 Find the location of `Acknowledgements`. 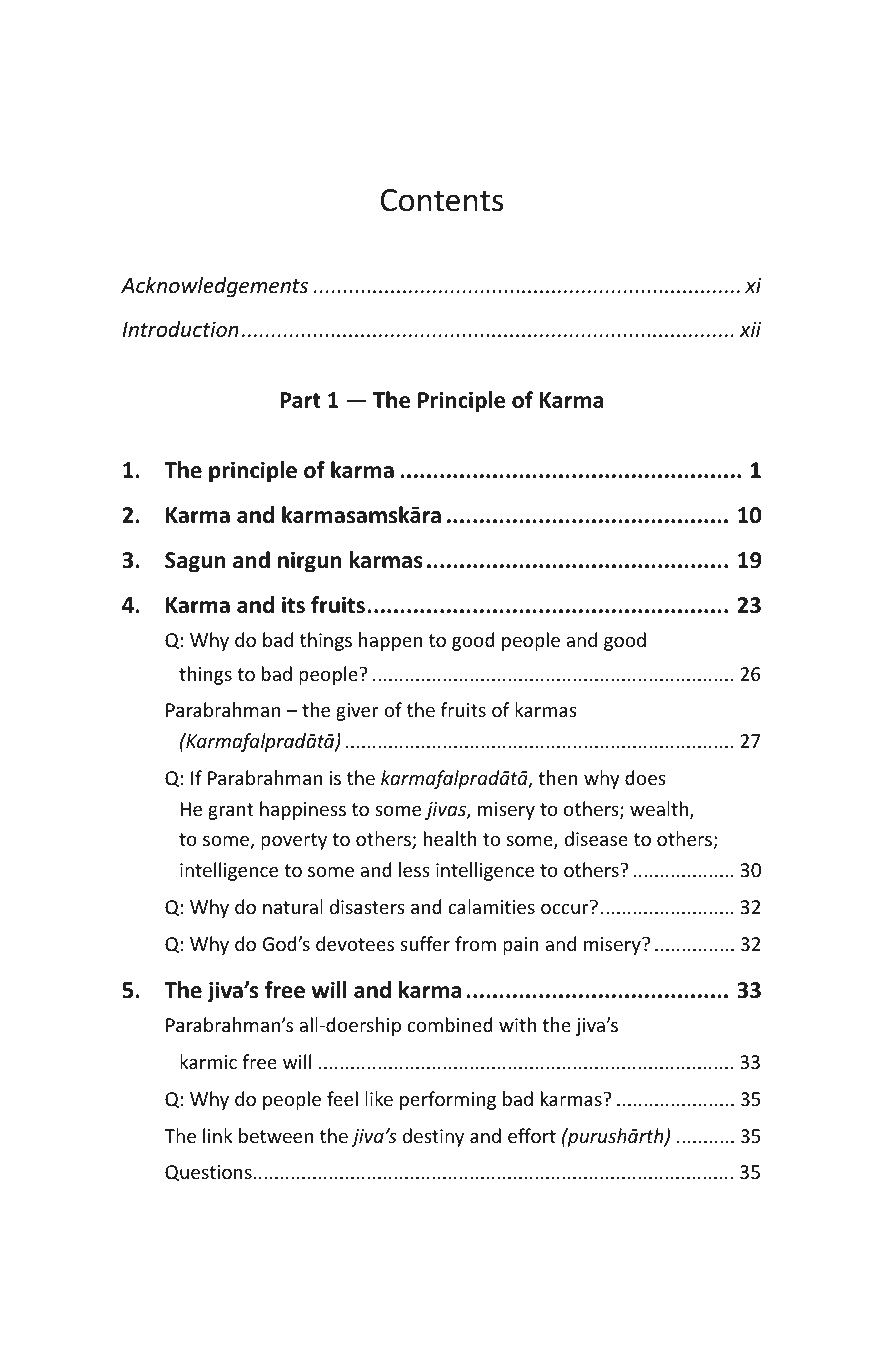

Acknowledgements is located at coordinates (214, 287).
